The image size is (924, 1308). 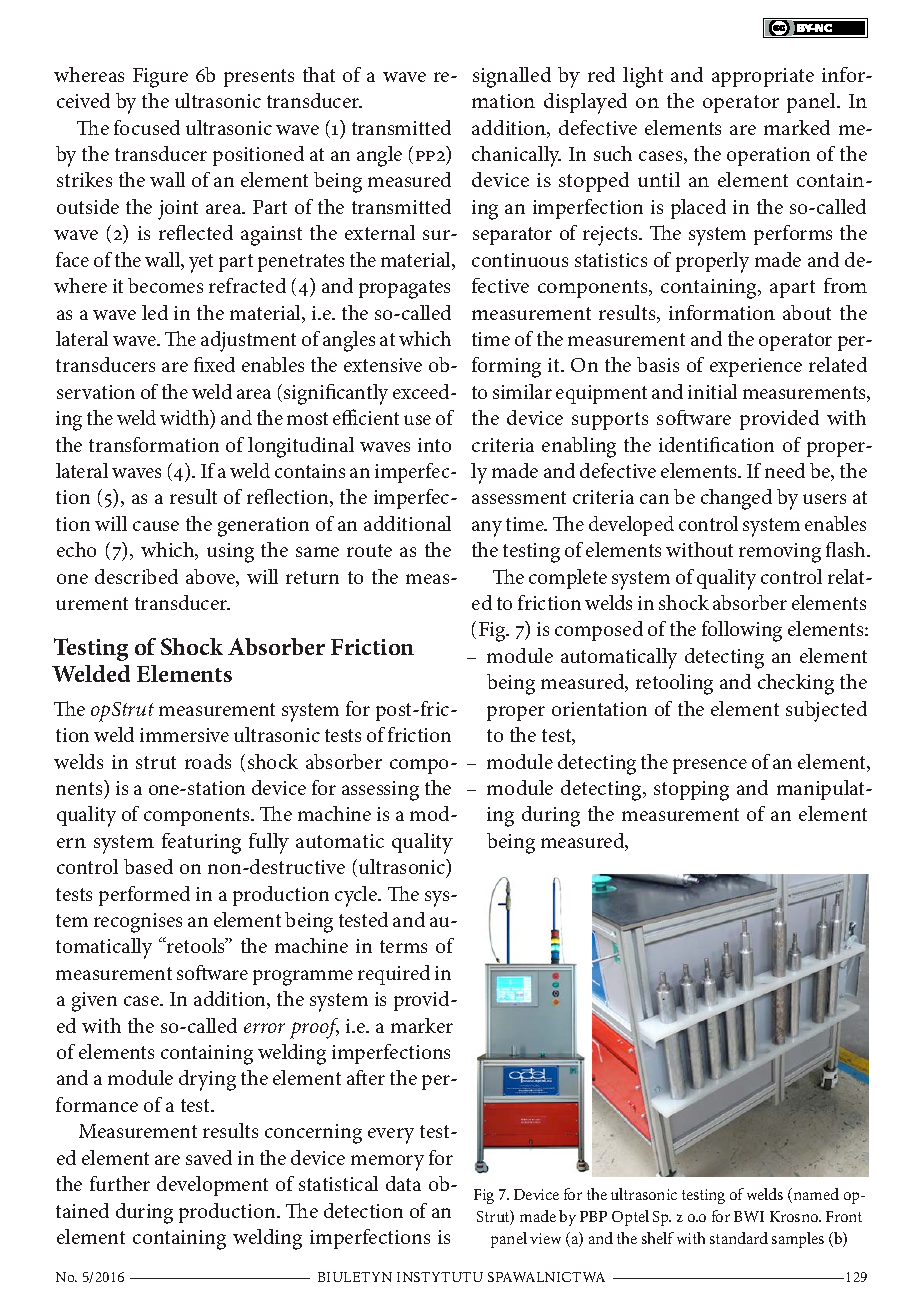 What do you see at coordinates (434, 445) in the page?
I see `into` at bounding box center [434, 445].
